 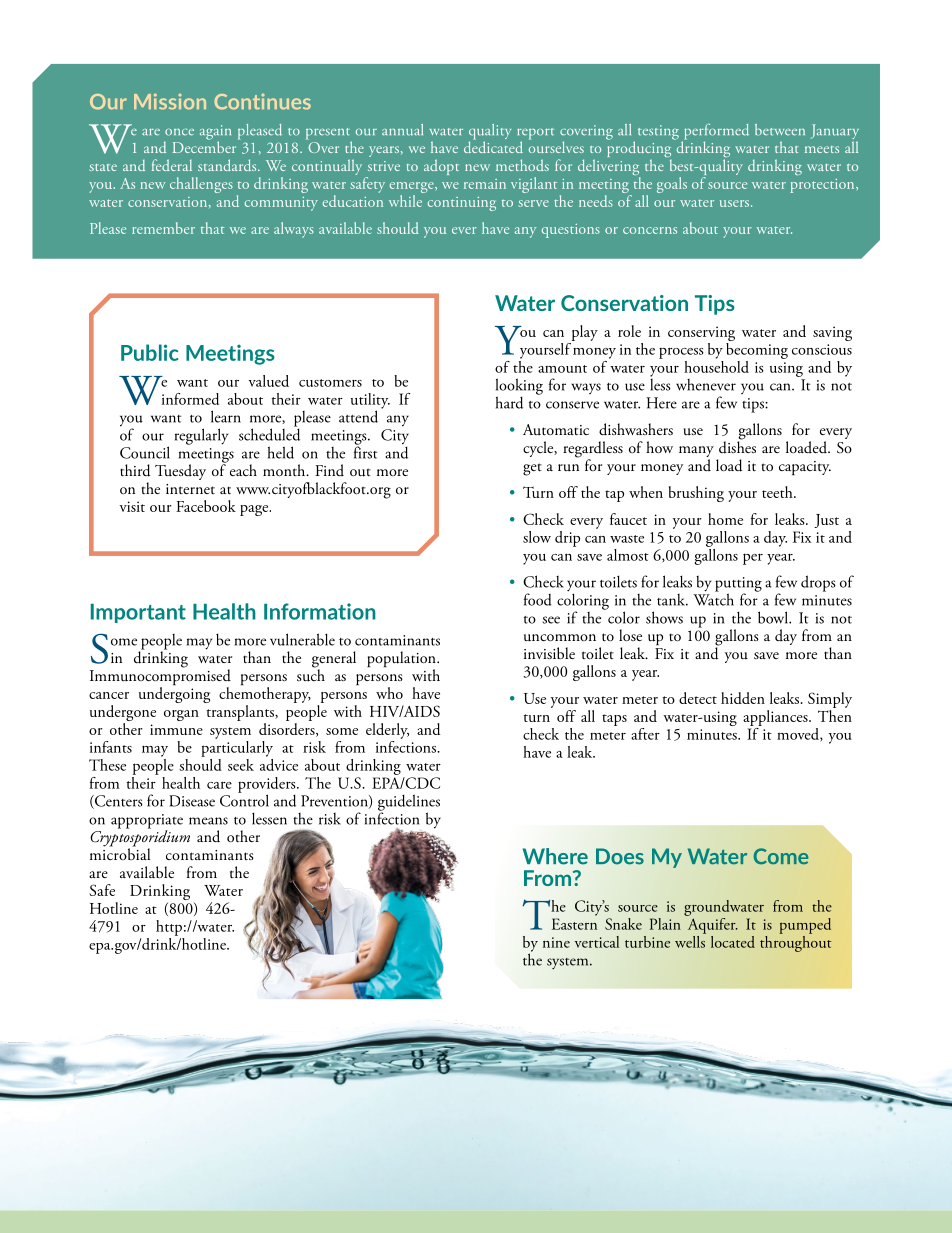 What do you see at coordinates (493, 146) in the screenshot?
I see `dedicated` at bounding box center [493, 146].
